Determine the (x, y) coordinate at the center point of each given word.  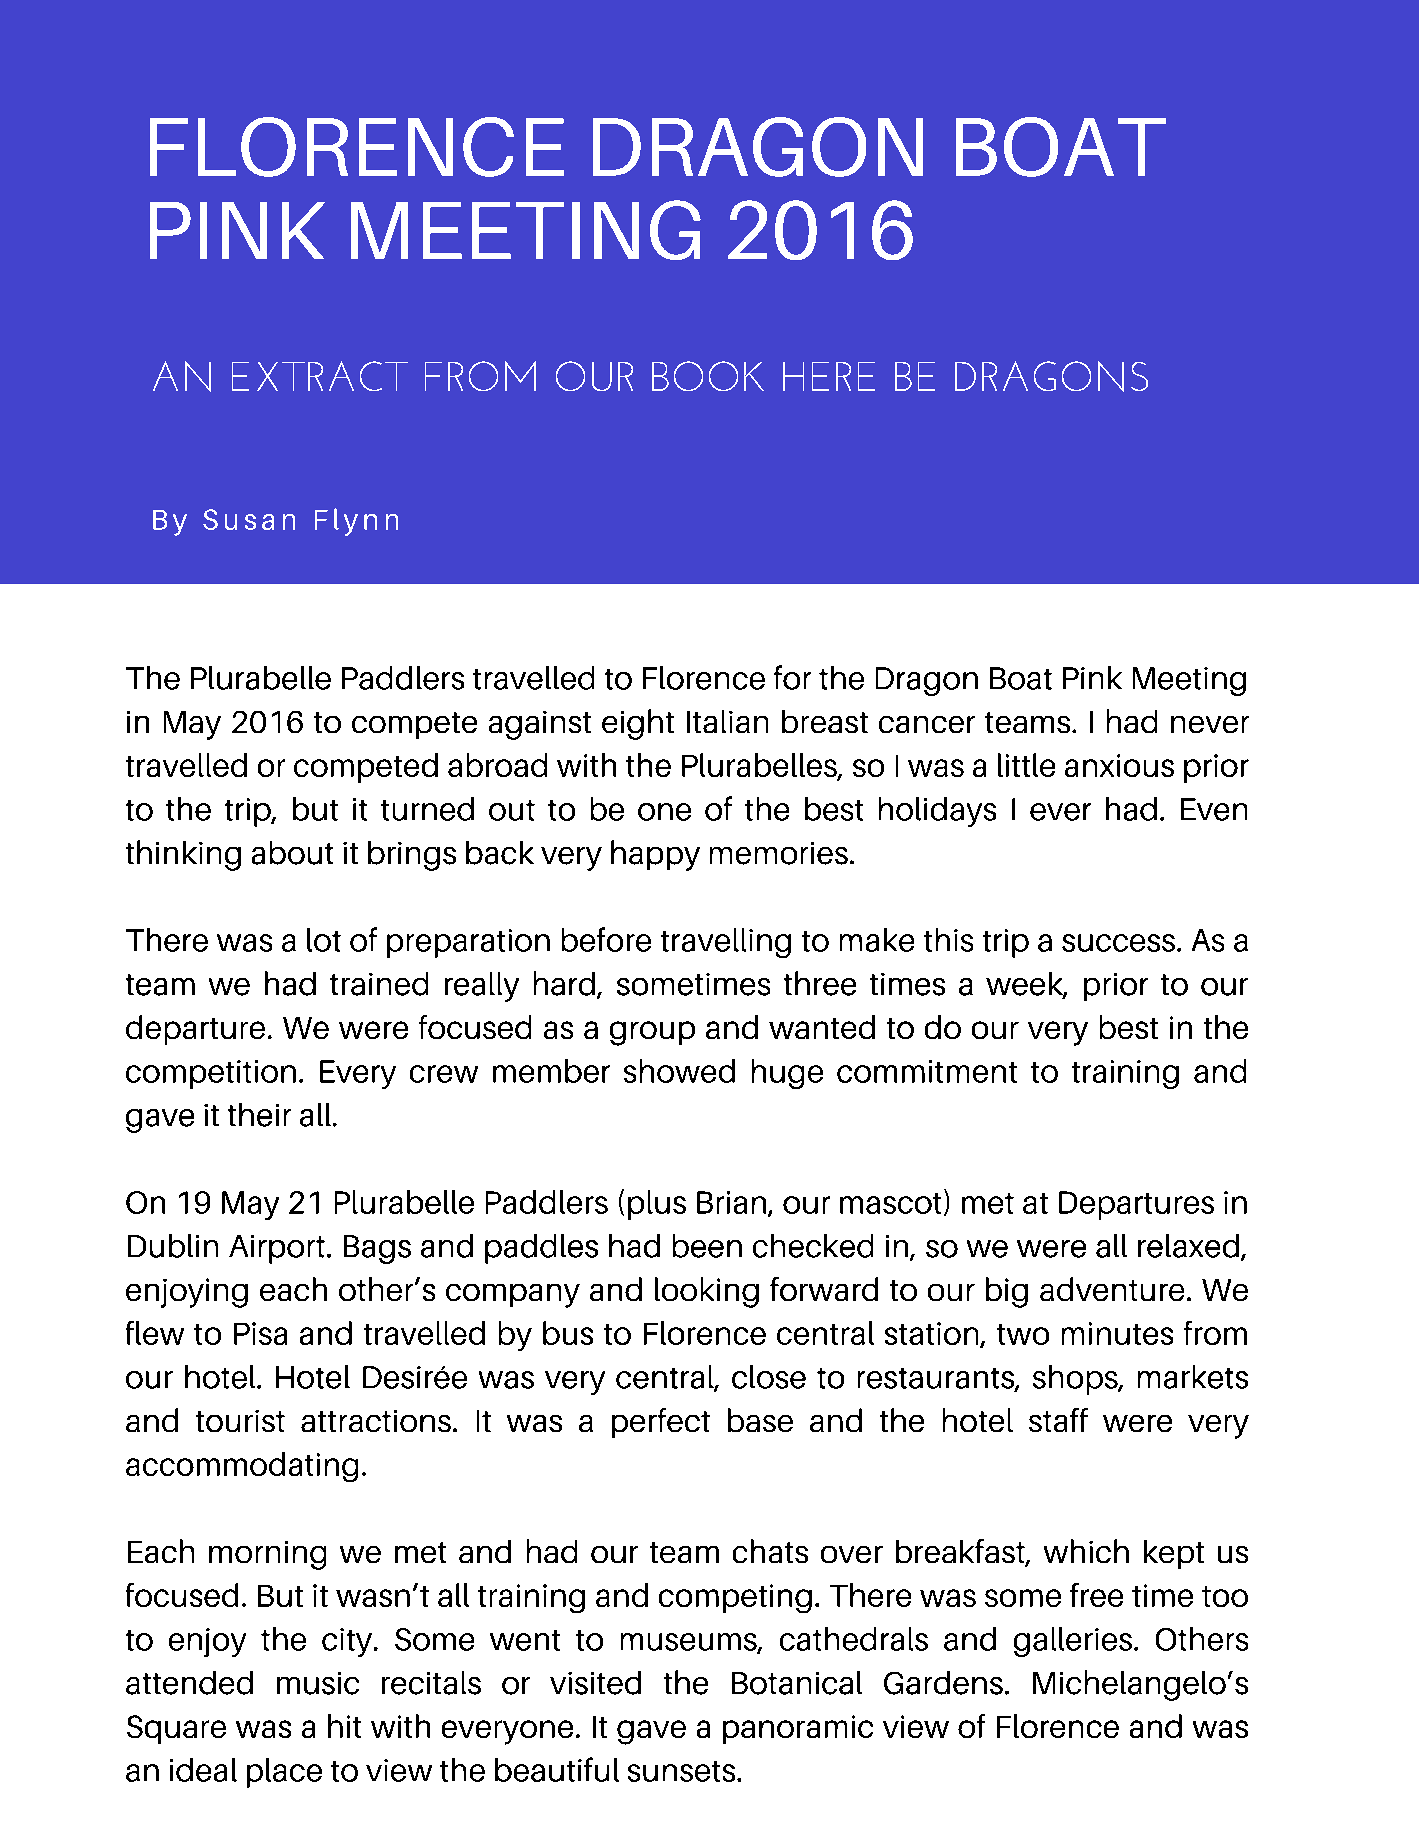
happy (655, 855)
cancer (927, 724)
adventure (1112, 1289)
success (1118, 943)
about (292, 853)
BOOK (708, 376)
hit (344, 1726)
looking (707, 1292)
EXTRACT (320, 376)
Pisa (260, 1333)
